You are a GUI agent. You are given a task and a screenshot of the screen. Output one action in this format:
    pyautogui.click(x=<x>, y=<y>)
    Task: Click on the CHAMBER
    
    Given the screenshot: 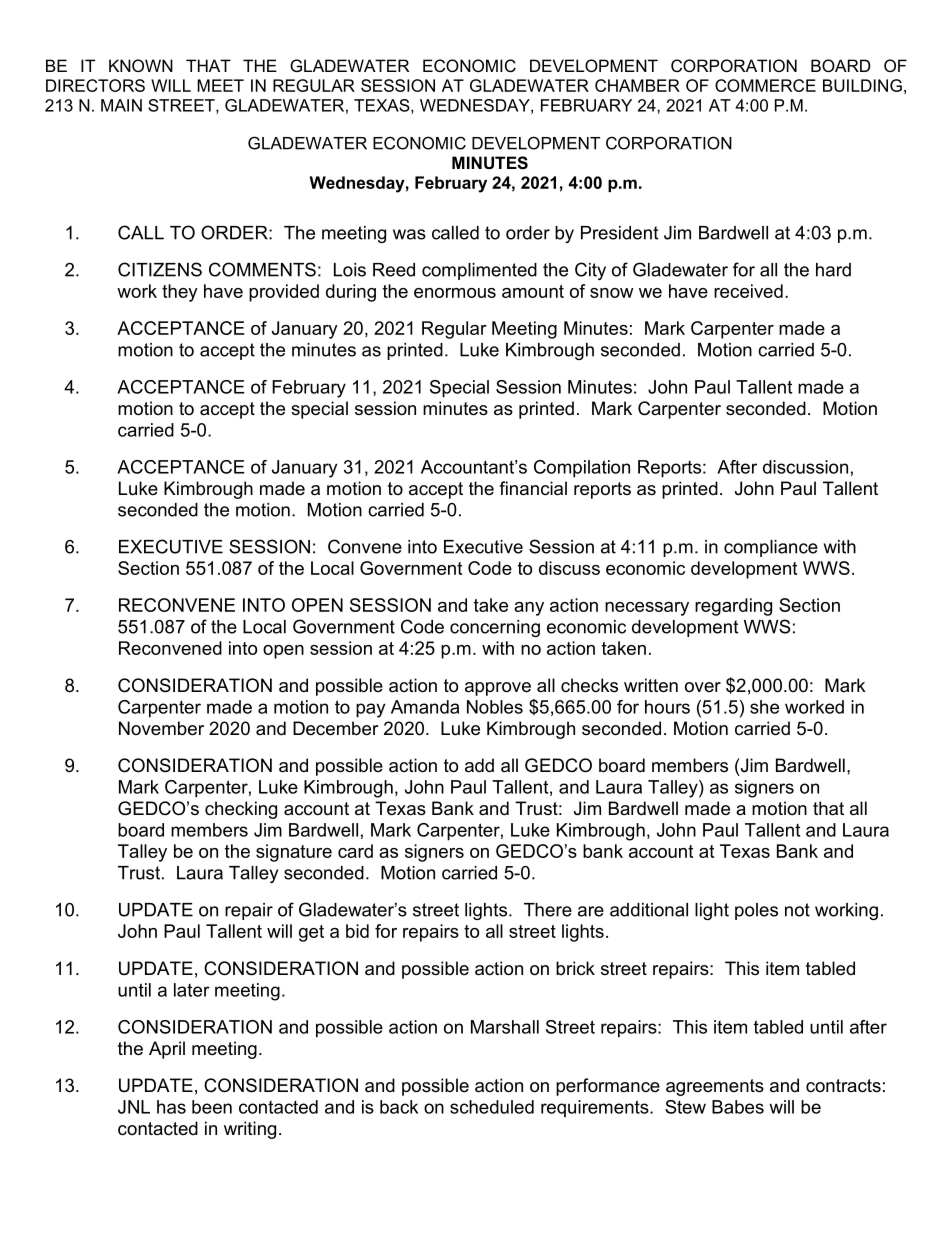 What is the action you would take?
    pyautogui.click(x=637, y=85)
